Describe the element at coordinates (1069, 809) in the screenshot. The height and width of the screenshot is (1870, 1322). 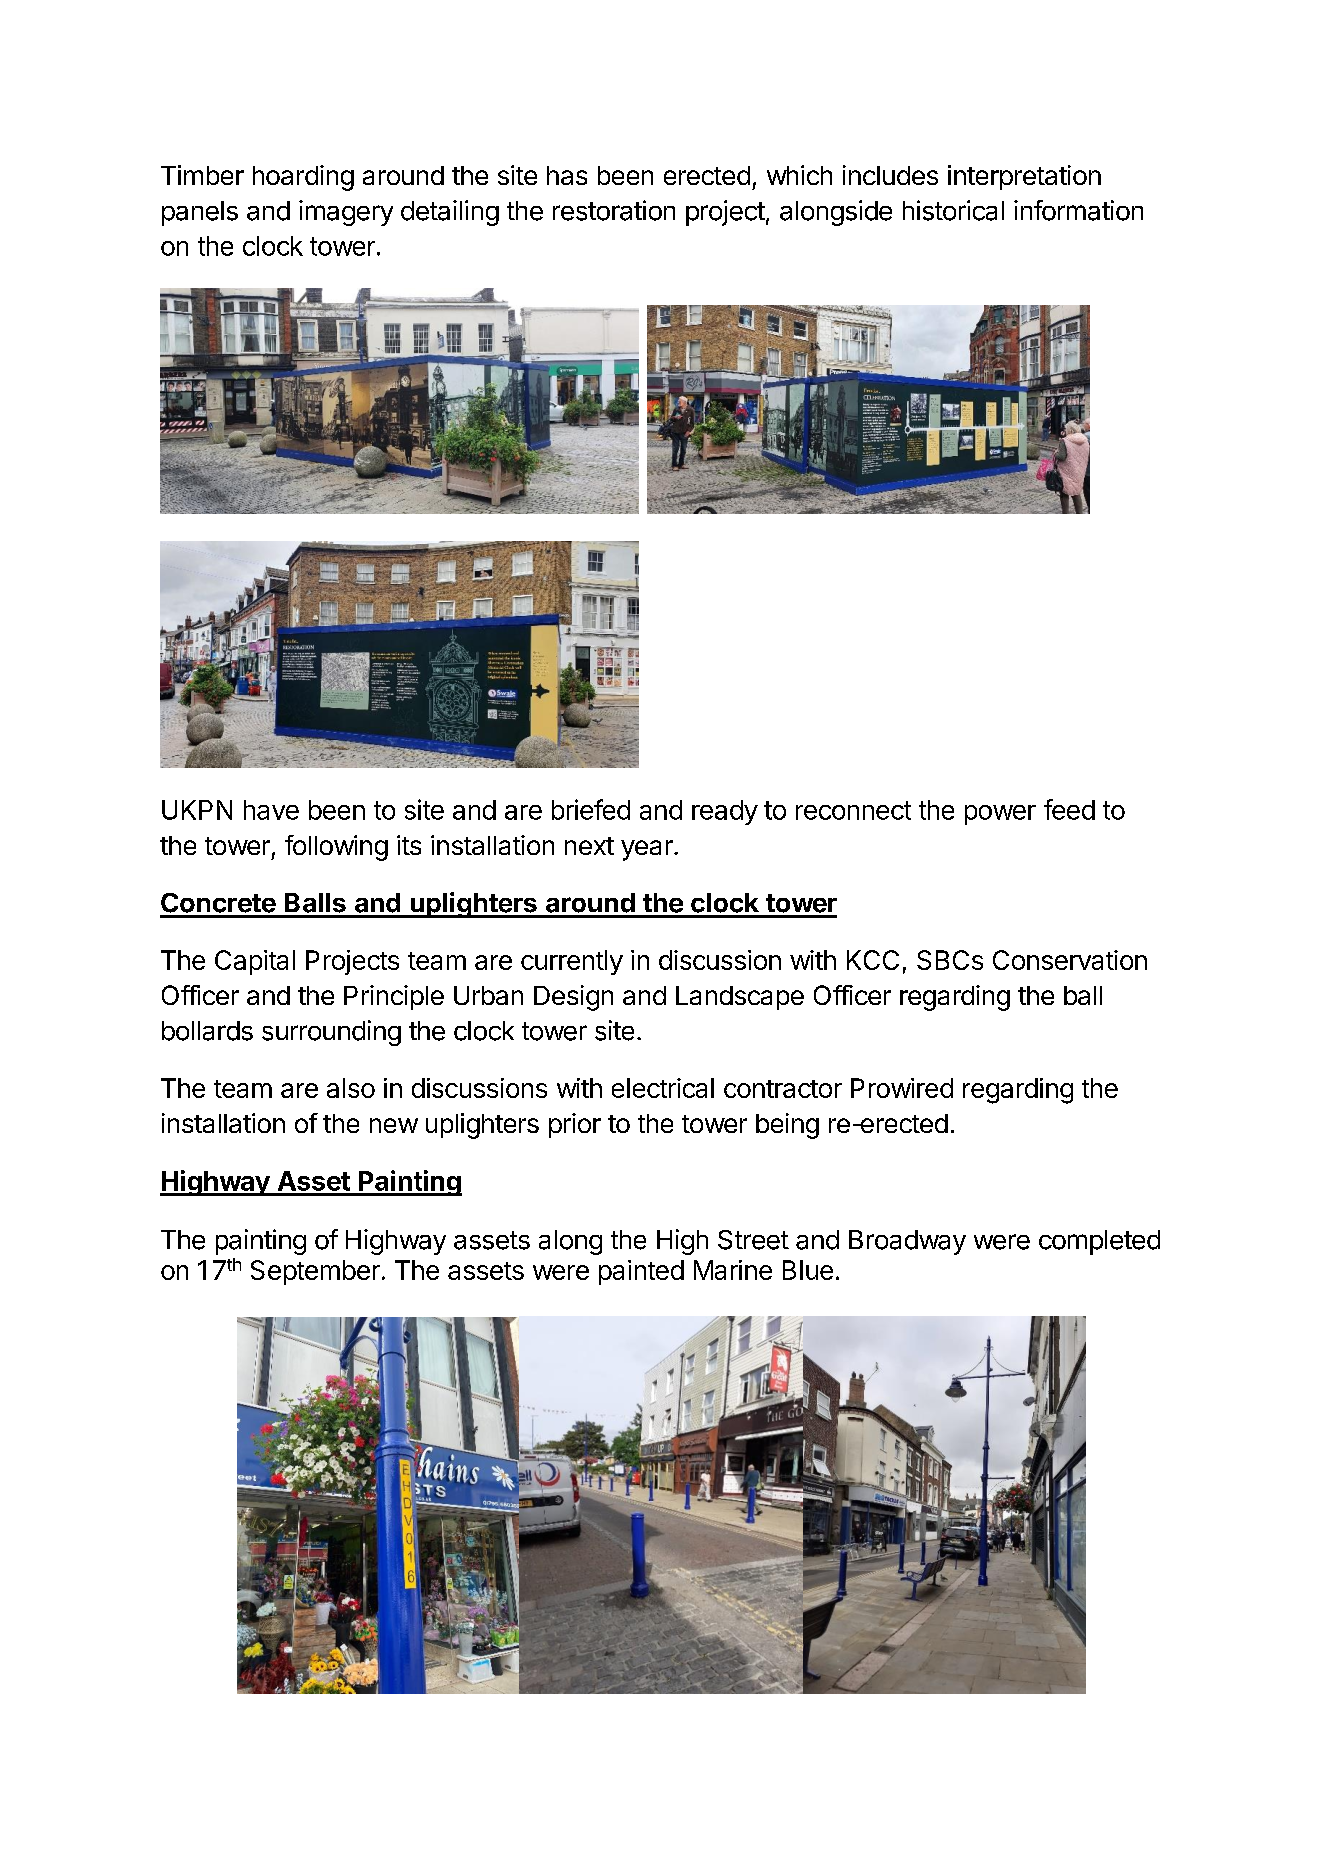
I see `feed` at that location.
